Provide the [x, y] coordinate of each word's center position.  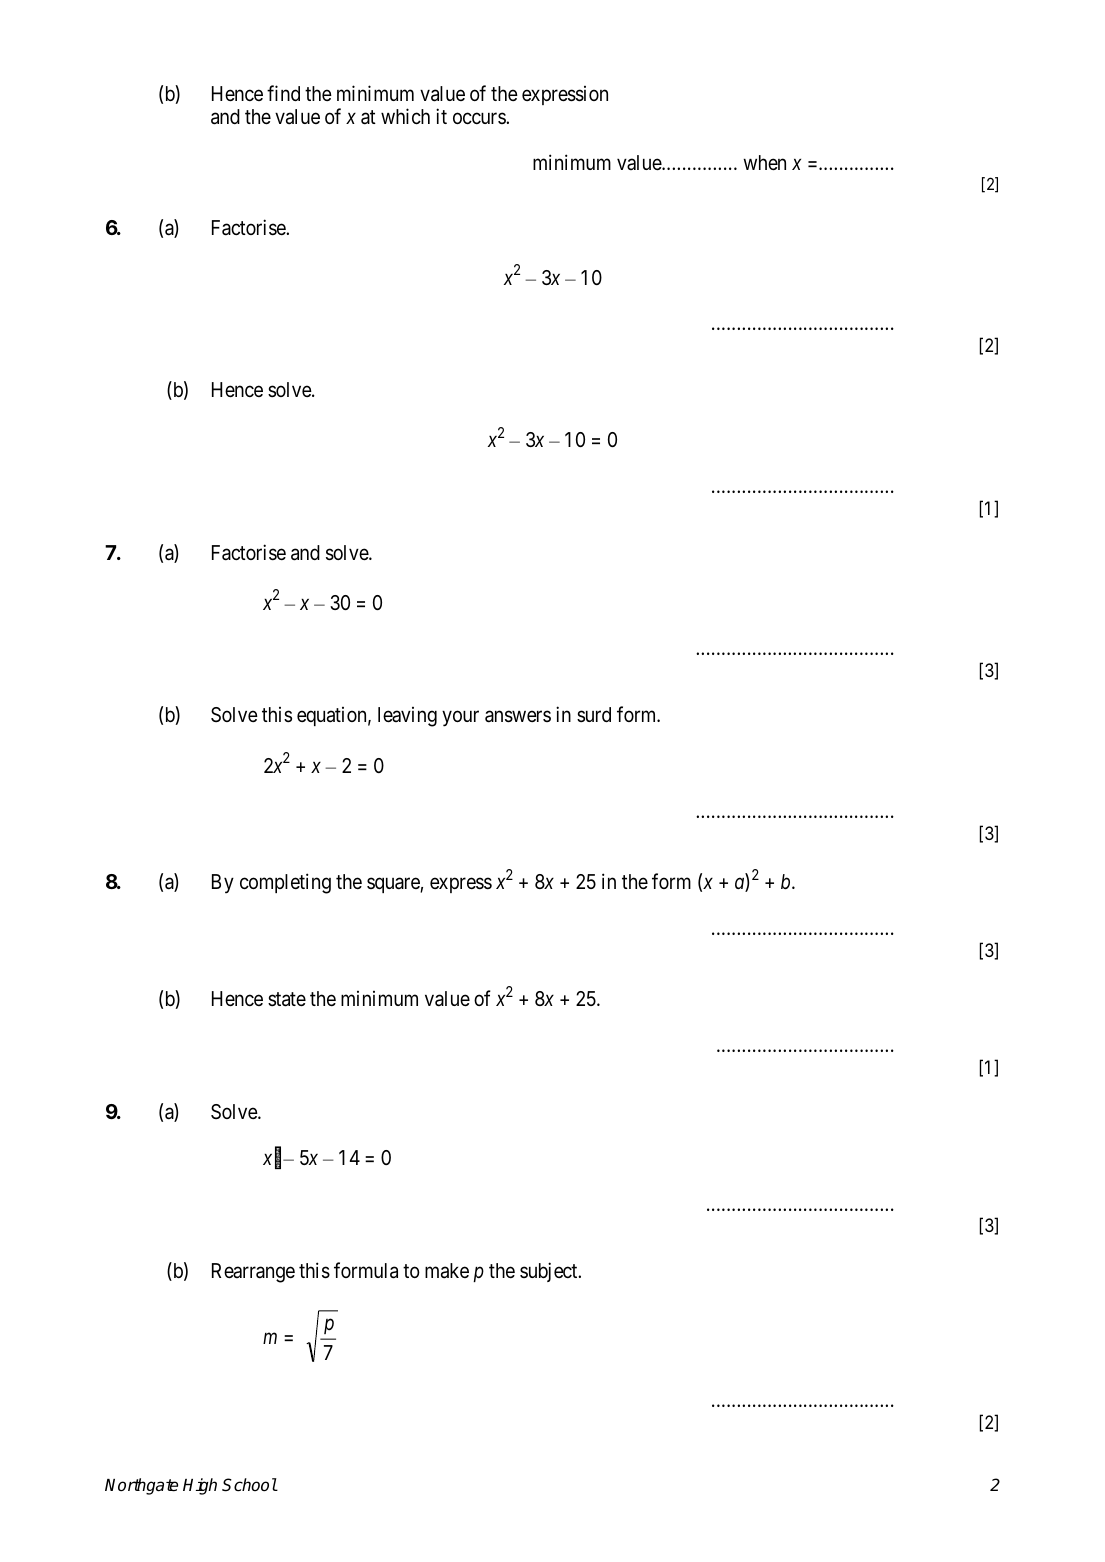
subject [550, 1272]
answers [518, 717]
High [200, 1486]
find [283, 93]
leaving [407, 717]
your [460, 719]
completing [285, 884]
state [287, 999]
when [764, 163]
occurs [480, 118]
